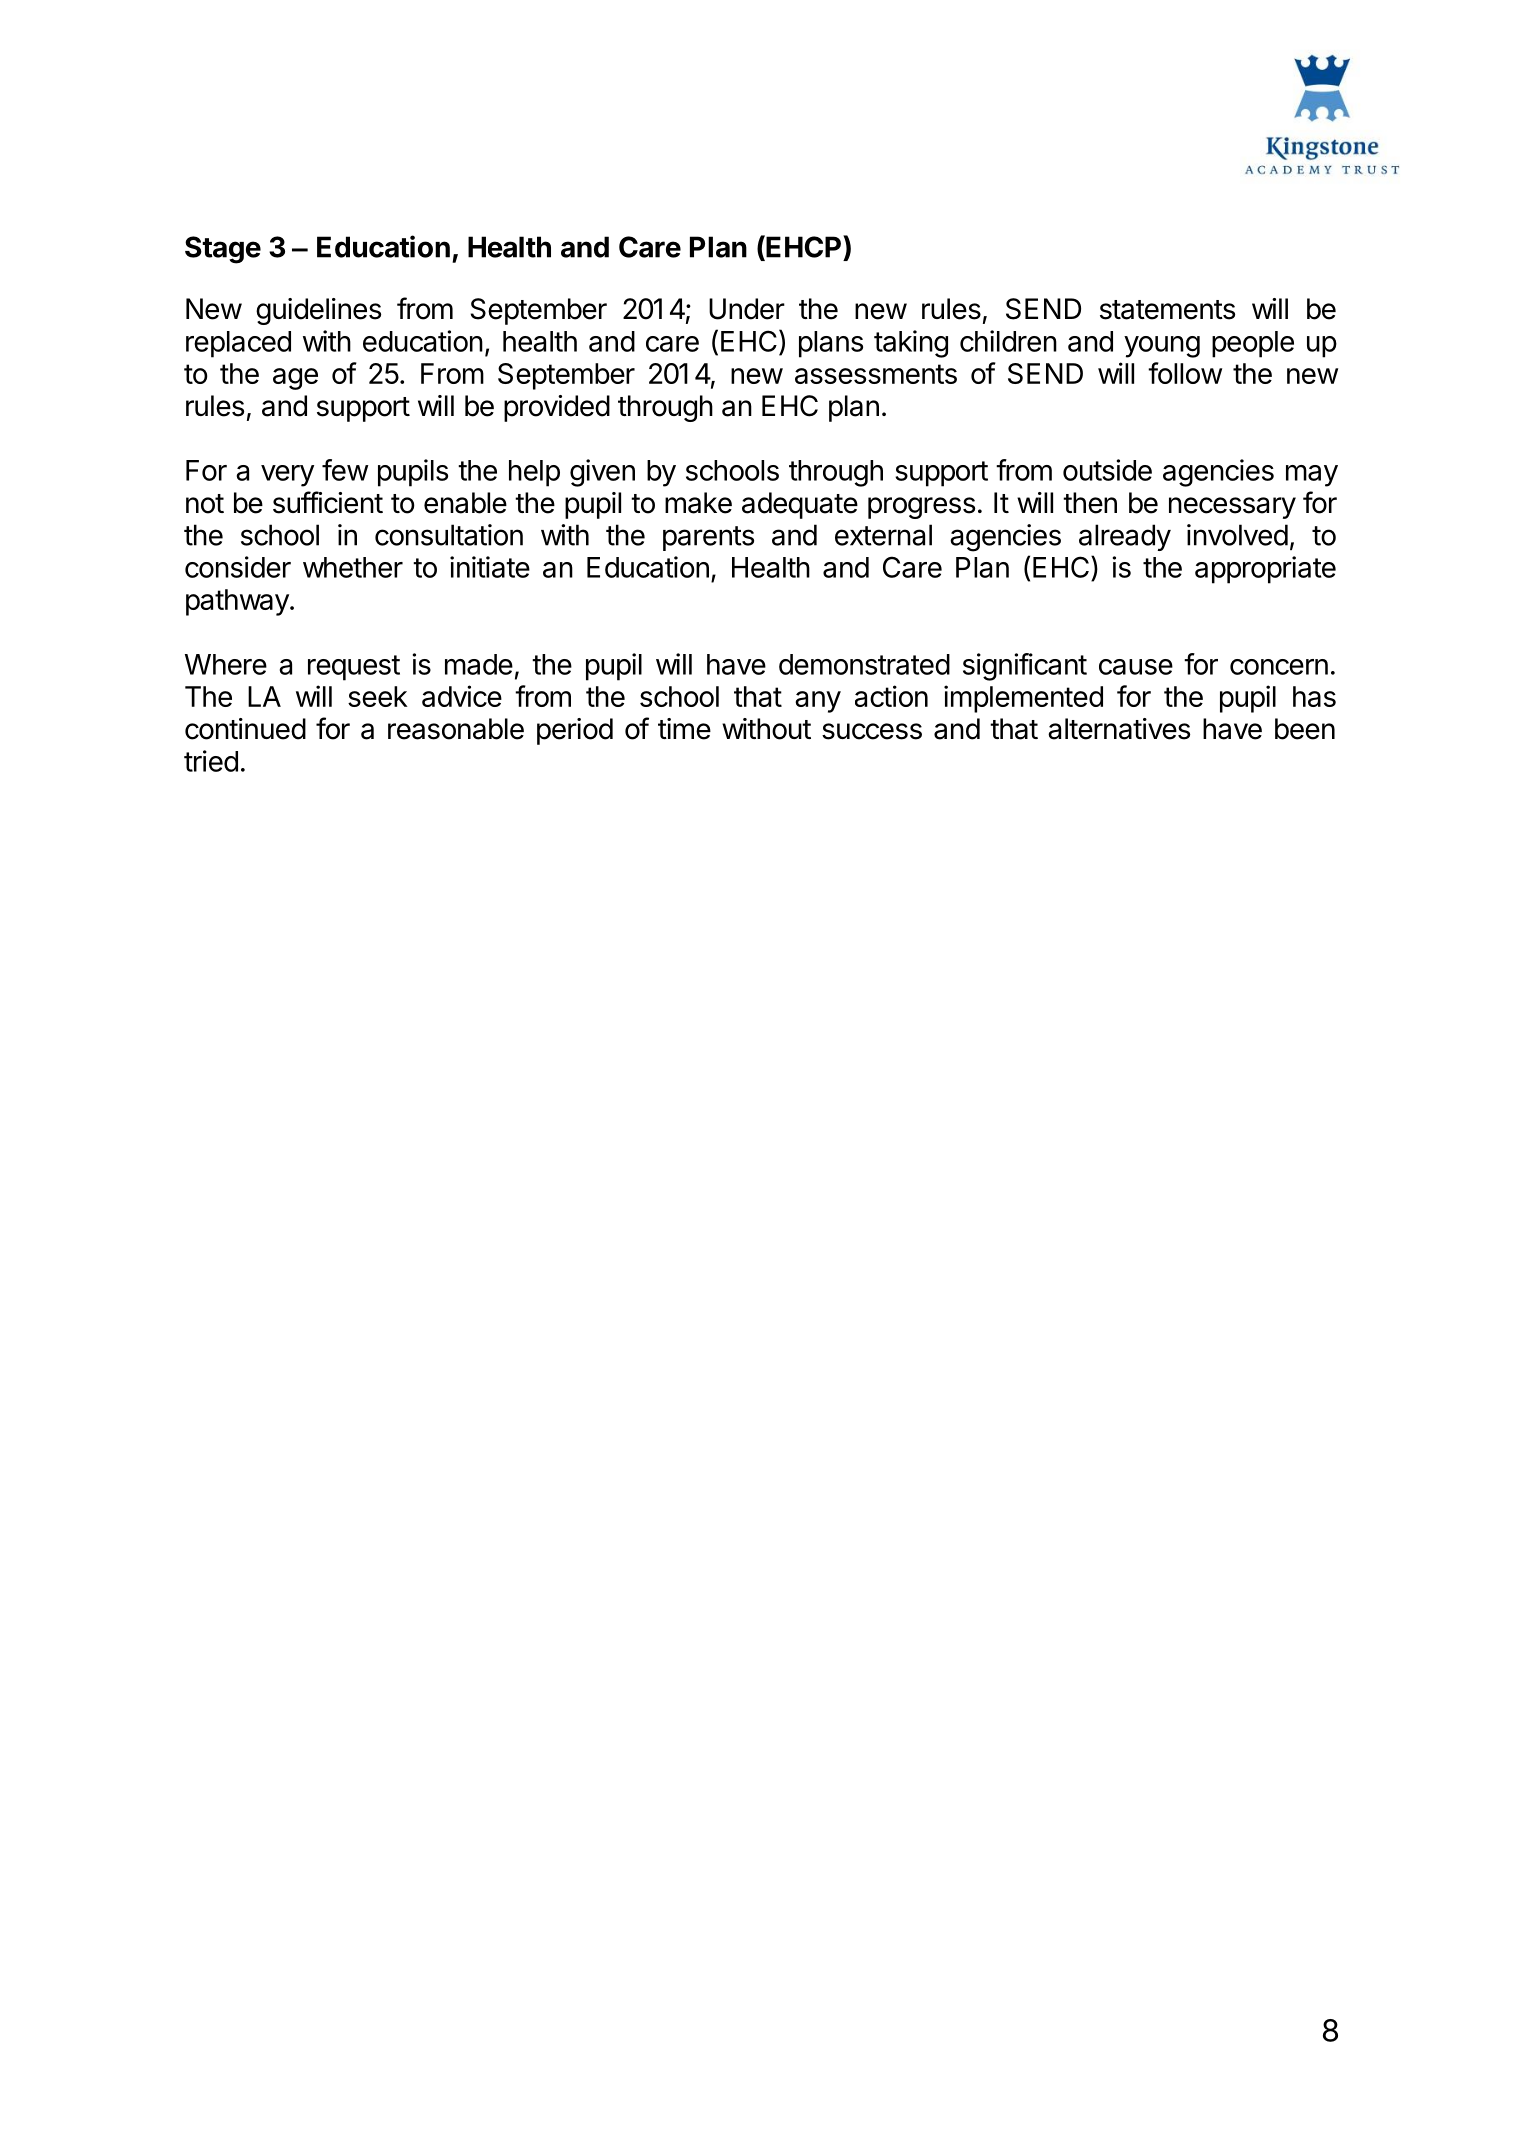 This screenshot has height=2150, width=1520. I want to click on follow, so click(1185, 373).
